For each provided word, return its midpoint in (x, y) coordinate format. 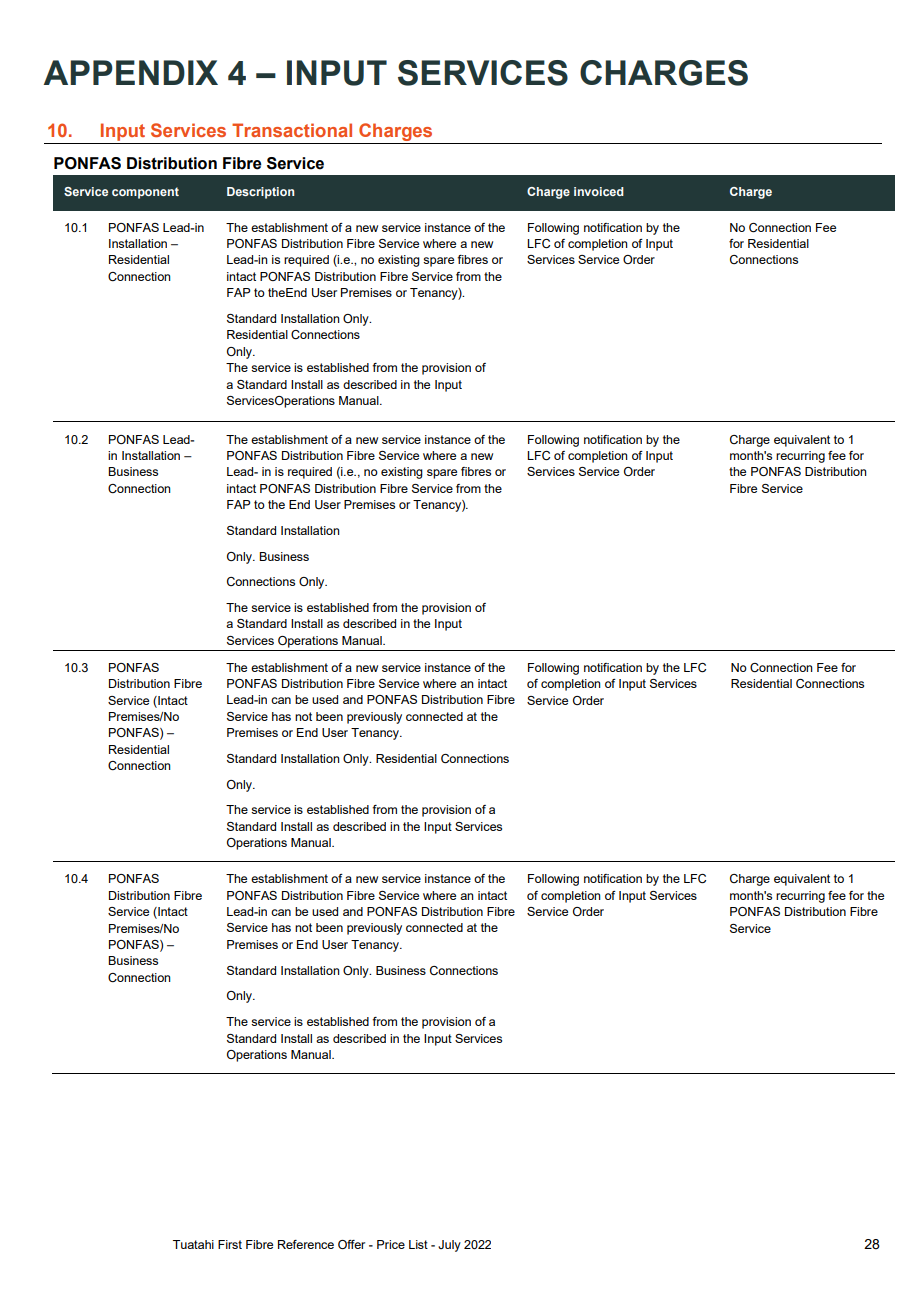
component (145, 193)
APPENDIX (131, 72)
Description (260, 193)
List (418, 1244)
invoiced (599, 191)
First (230, 1244)
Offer (351, 1244)
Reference (306, 1244)
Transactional (292, 130)
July (449, 1246)
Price (391, 1244)
